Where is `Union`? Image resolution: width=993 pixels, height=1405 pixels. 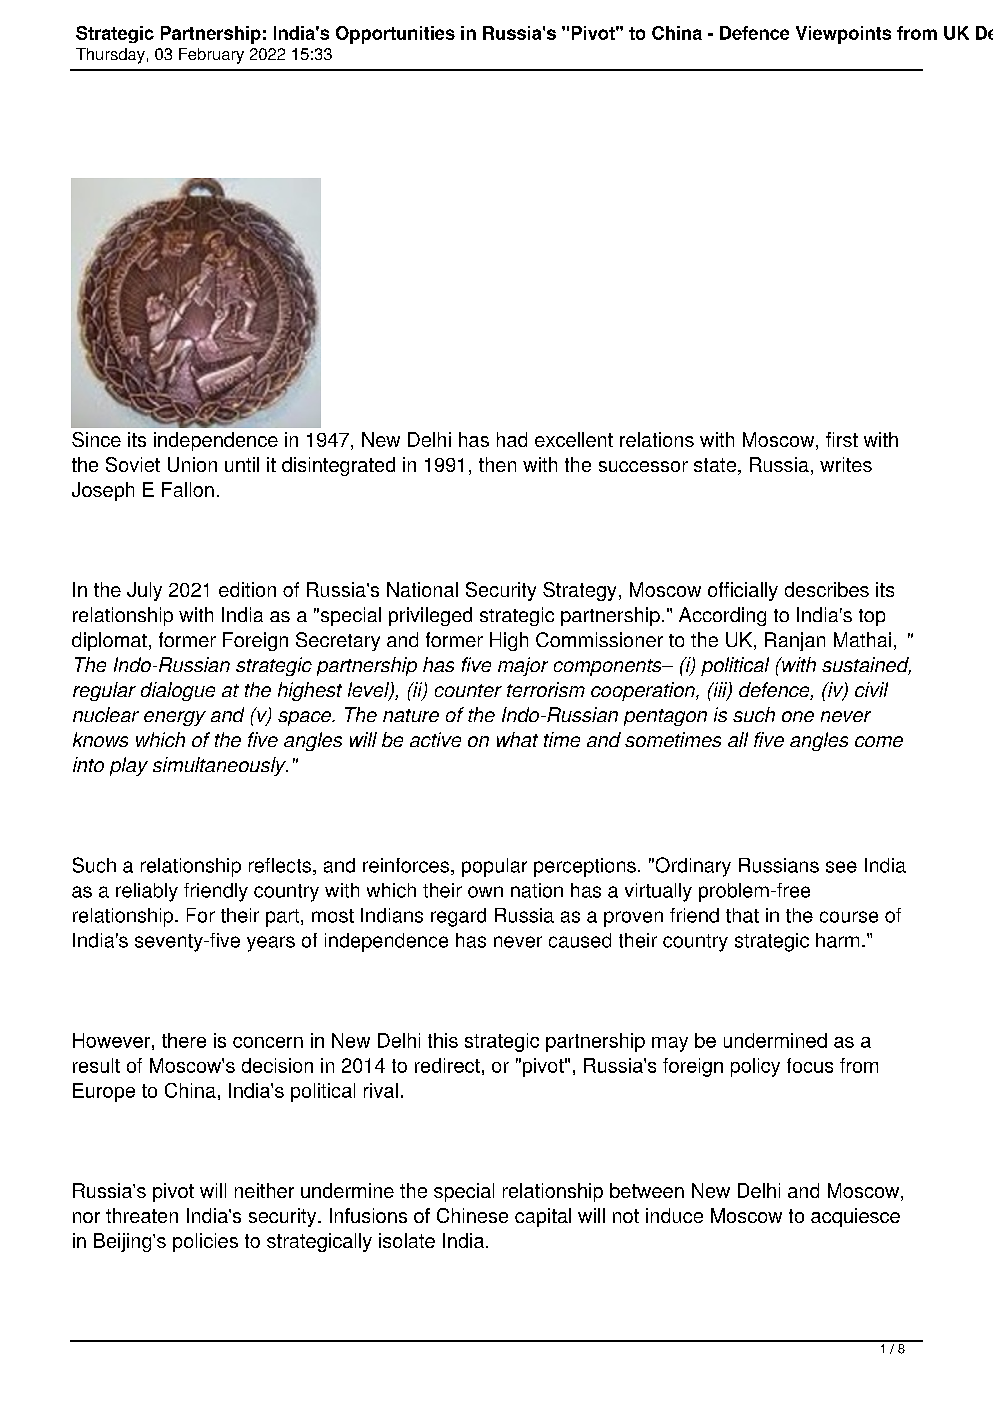 Union is located at coordinates (192, 464).
